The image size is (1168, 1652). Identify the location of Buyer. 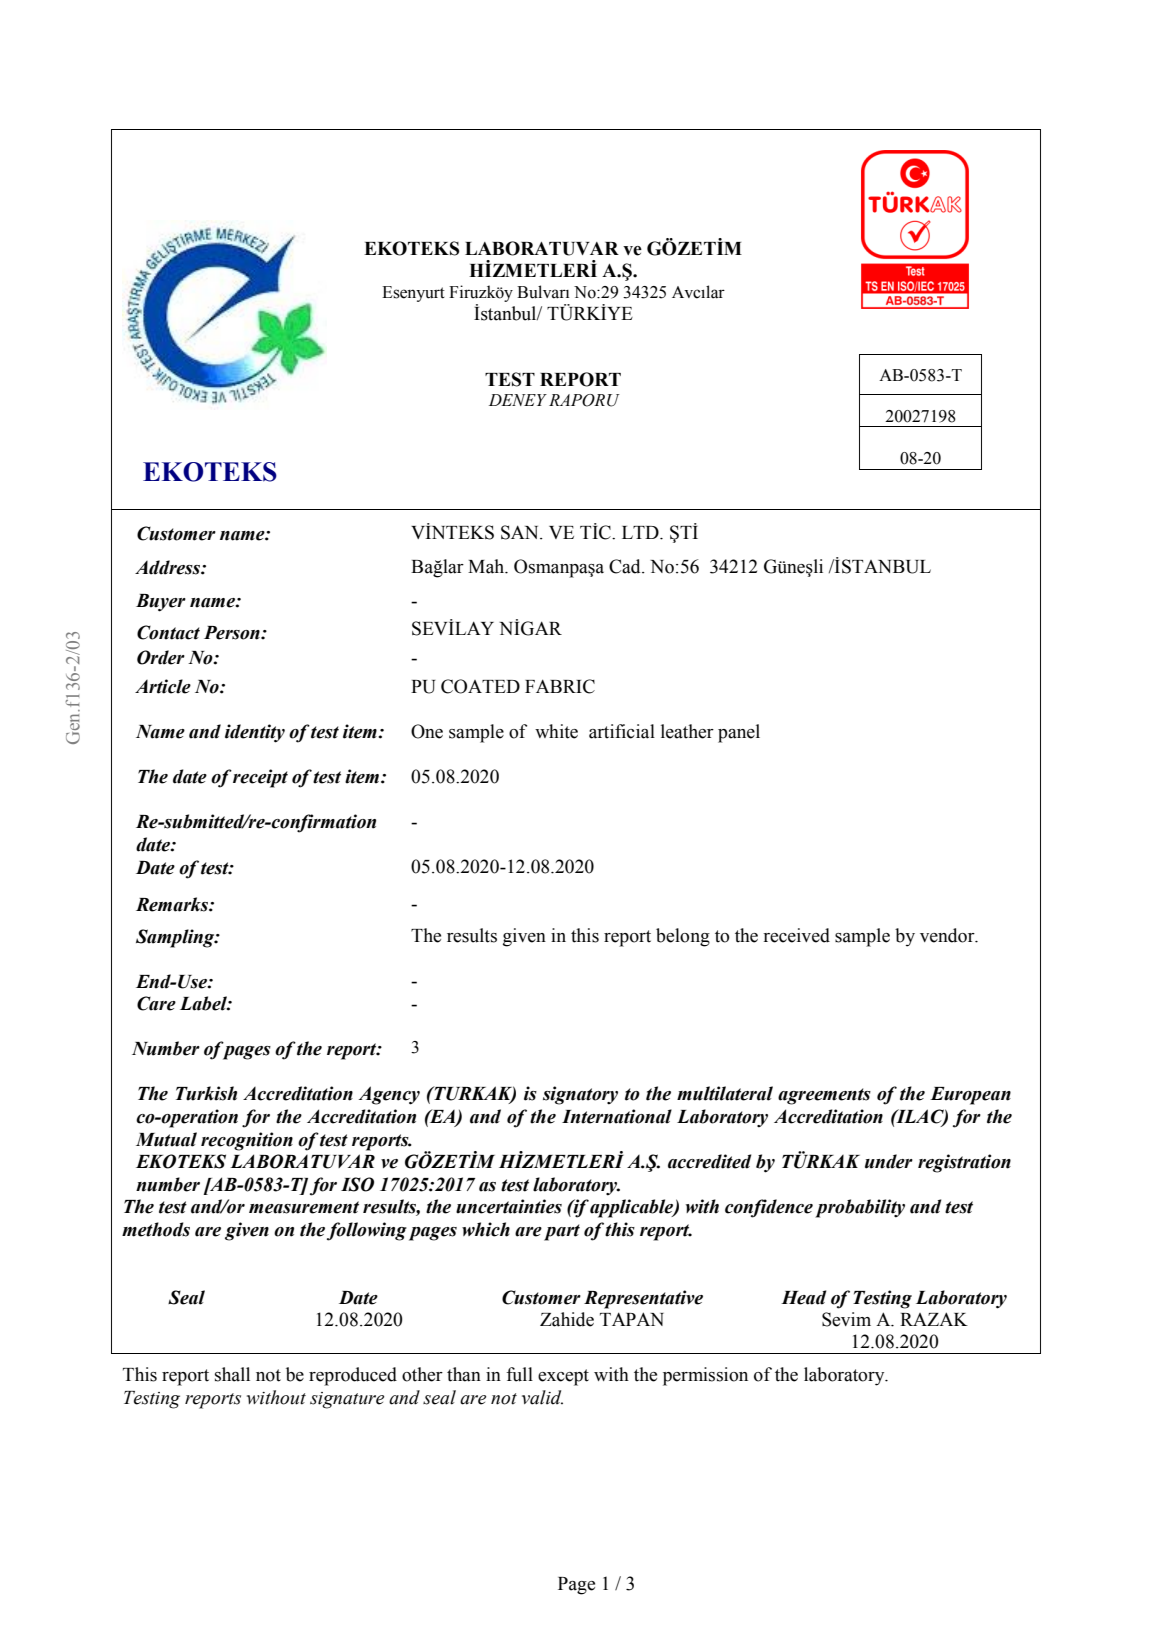
(161, 603).
